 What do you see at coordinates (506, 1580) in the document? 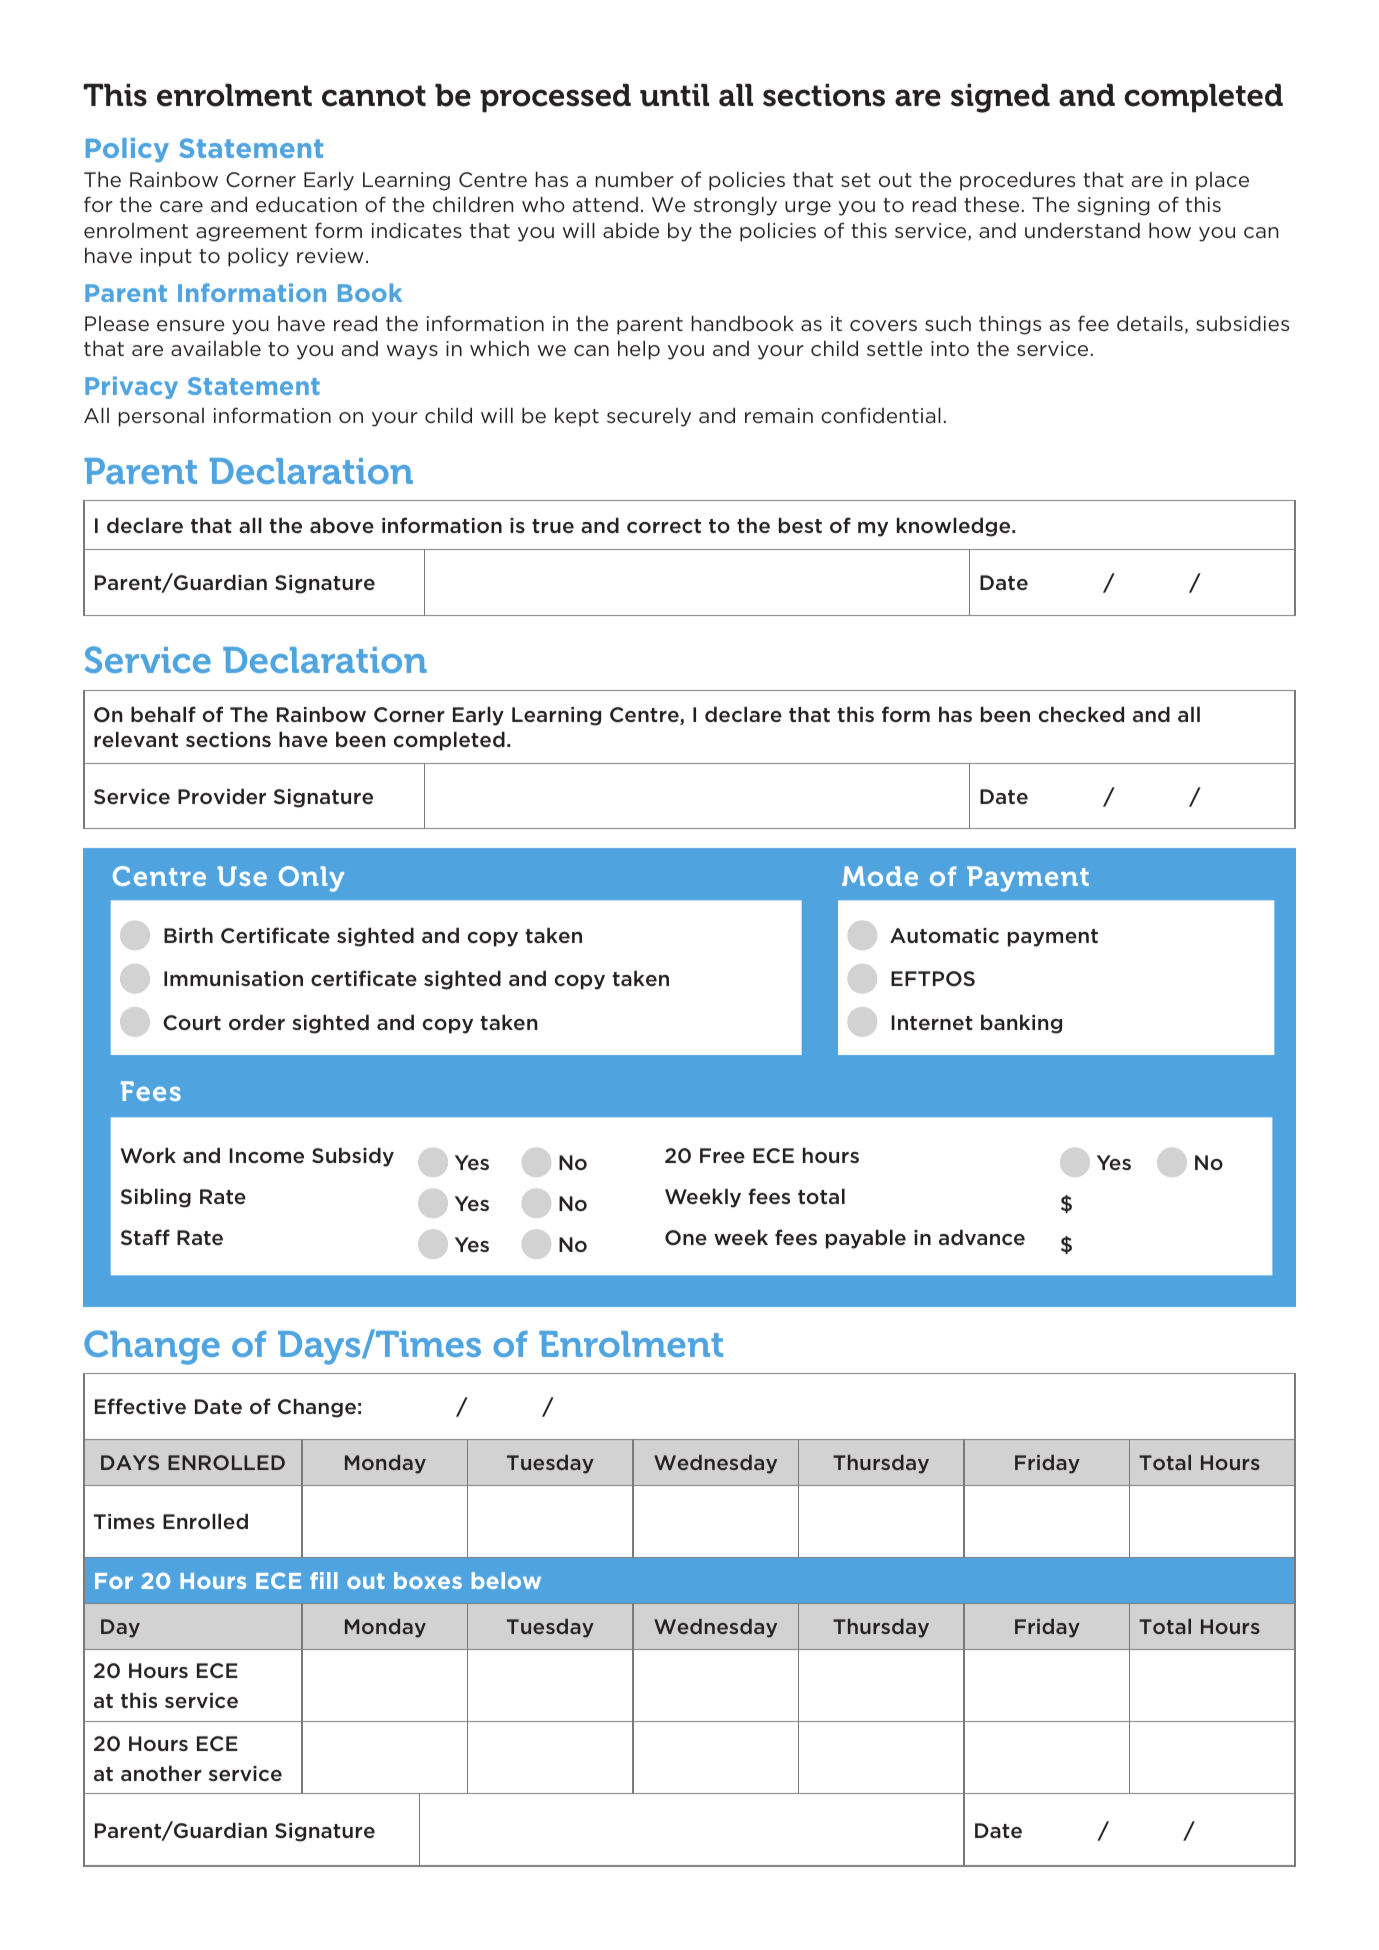
I see `below` at bounding box center [506, 1580].
